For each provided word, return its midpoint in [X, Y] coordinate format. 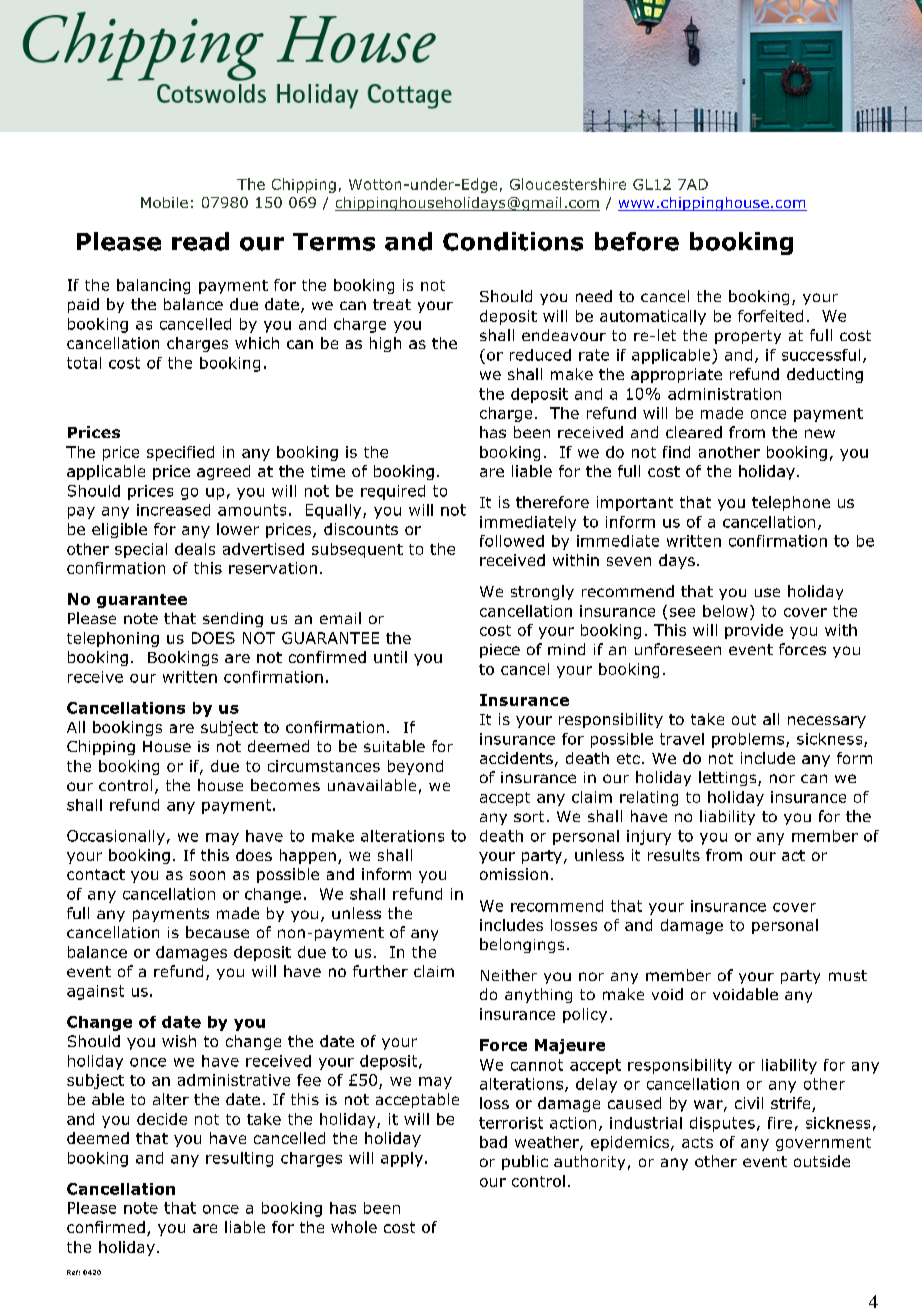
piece [500, 651]
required [393, 492]
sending [233, 619]
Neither [509, 975]
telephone [791, 503]
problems [749, 740]
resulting [239, 1159]
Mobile [164, 202]
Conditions [513, 241]
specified [180, 453]
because [217, 932]
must [848, 975]
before [637, 241]
